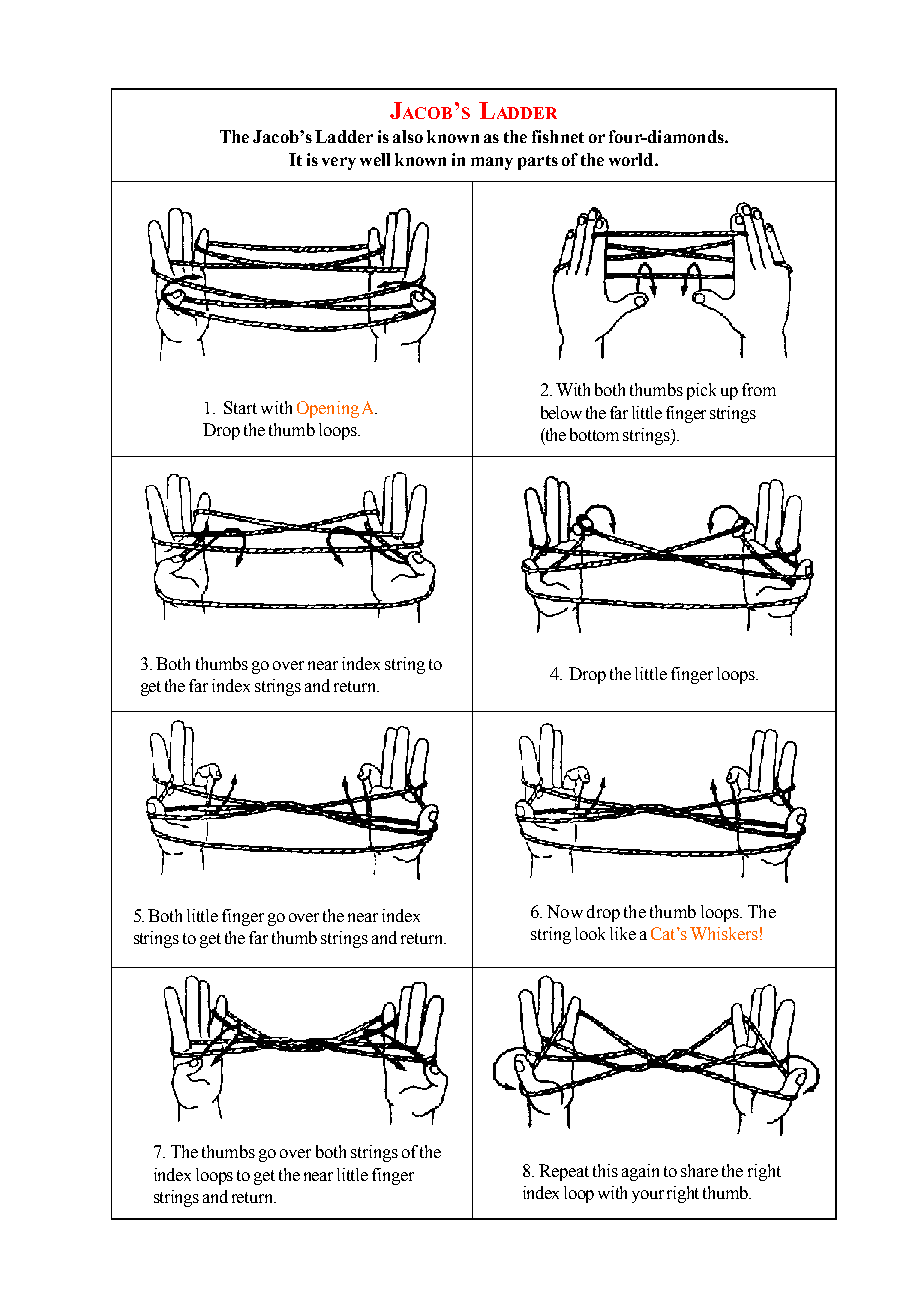 The height and width of the document is (1308, 924). I want to click on pick, so click(701, 391).
